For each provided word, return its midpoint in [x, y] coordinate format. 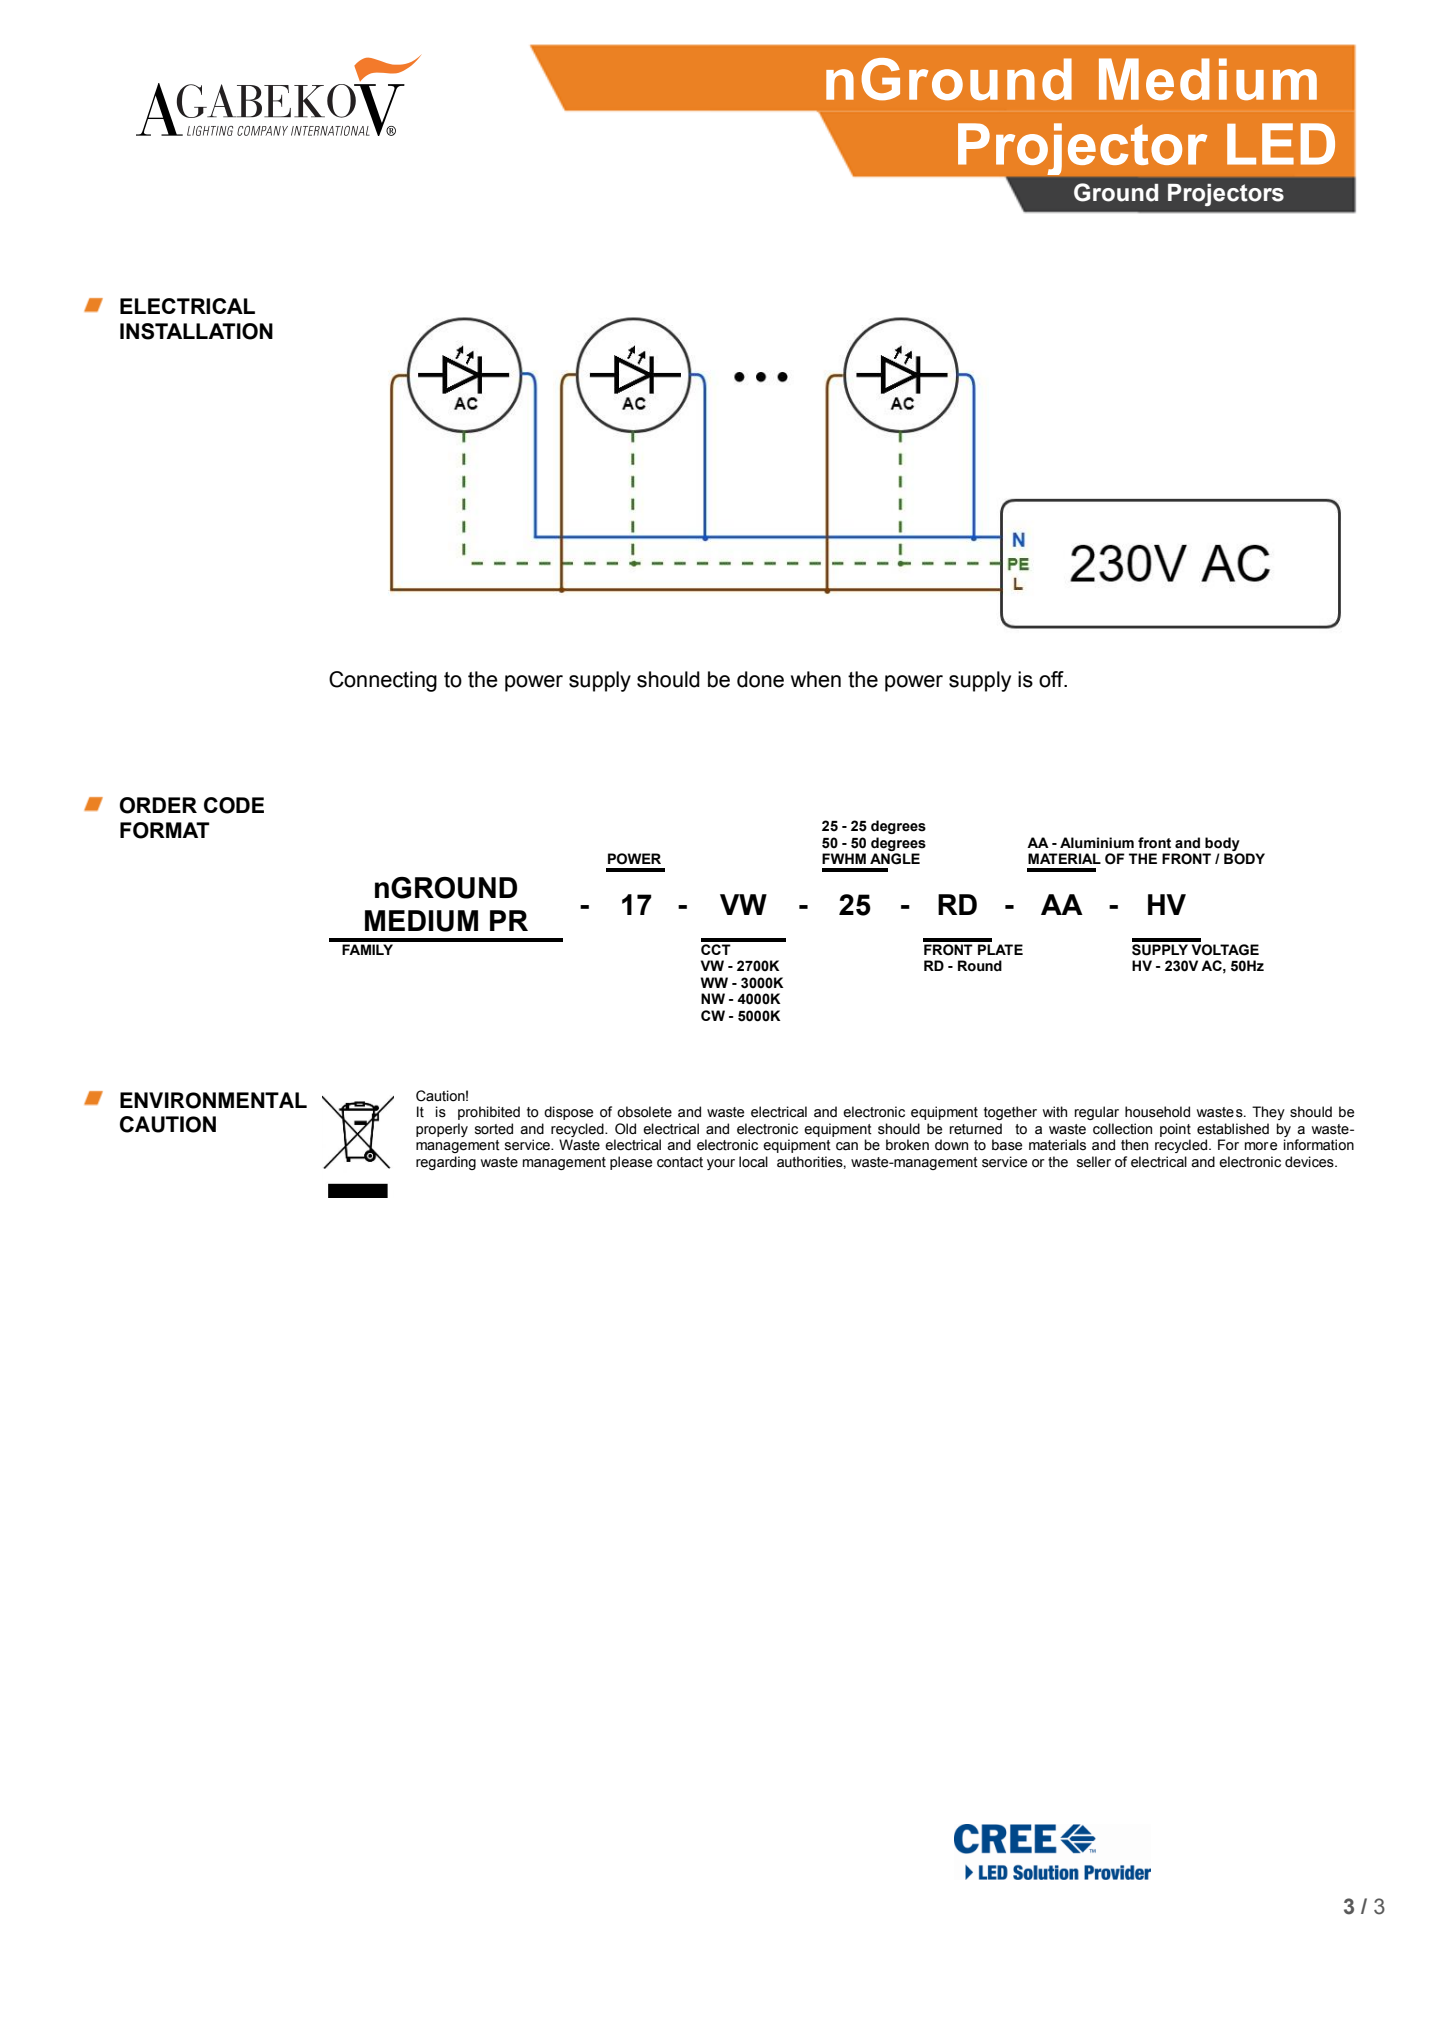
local [753, 1162]
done [760, 679]
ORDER [158, 805]
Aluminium [1097, 843]
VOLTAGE [1225, 950]
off [1052, 679]
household [1157, 1112]
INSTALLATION [196, 331]
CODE [234, 805]
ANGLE [895, 859]
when [816, 679]
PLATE [1000, 949]
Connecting [383, 681]
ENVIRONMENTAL [213, 1100]
